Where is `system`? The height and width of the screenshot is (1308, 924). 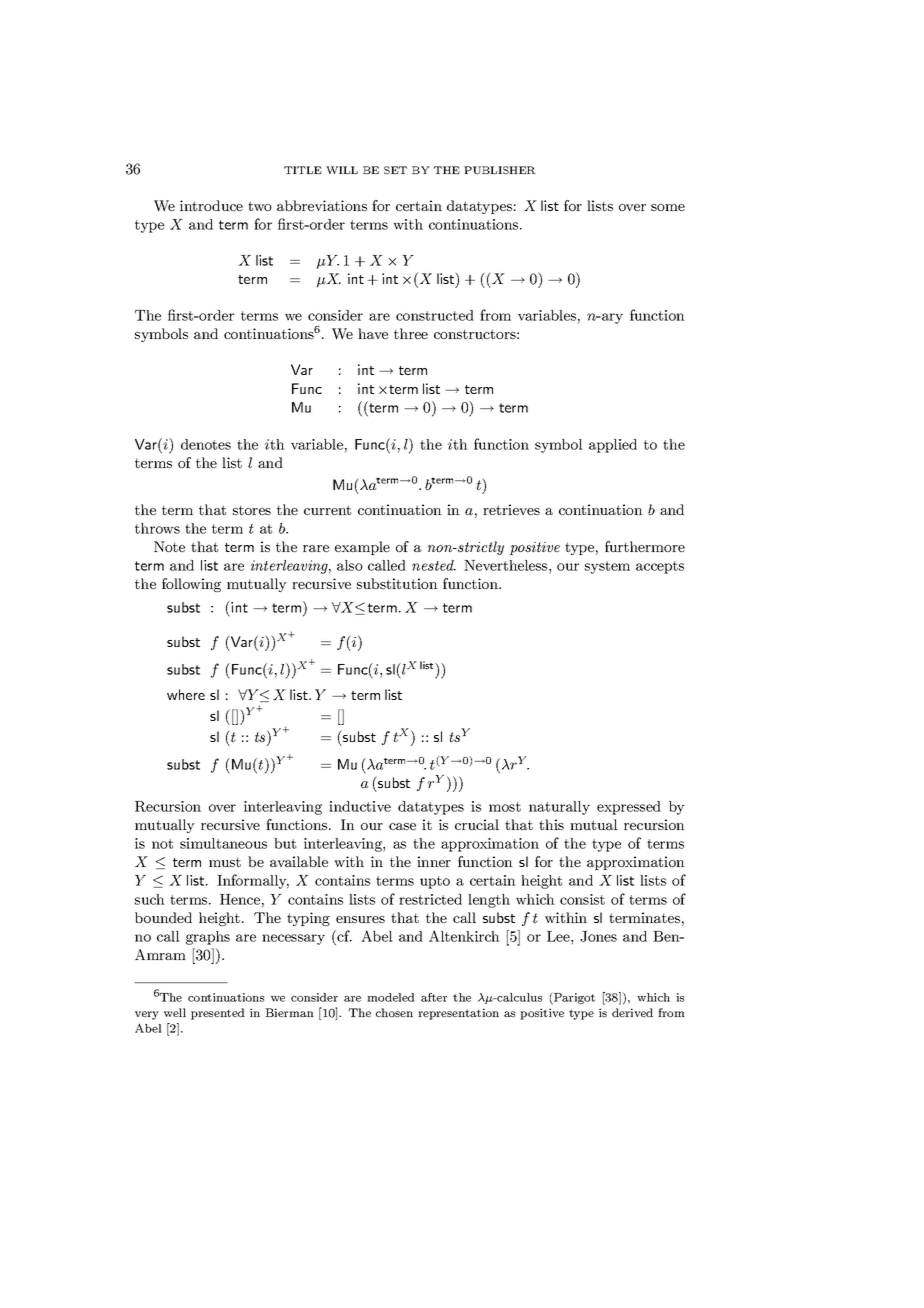
system is located at coordinates (607, 567).
